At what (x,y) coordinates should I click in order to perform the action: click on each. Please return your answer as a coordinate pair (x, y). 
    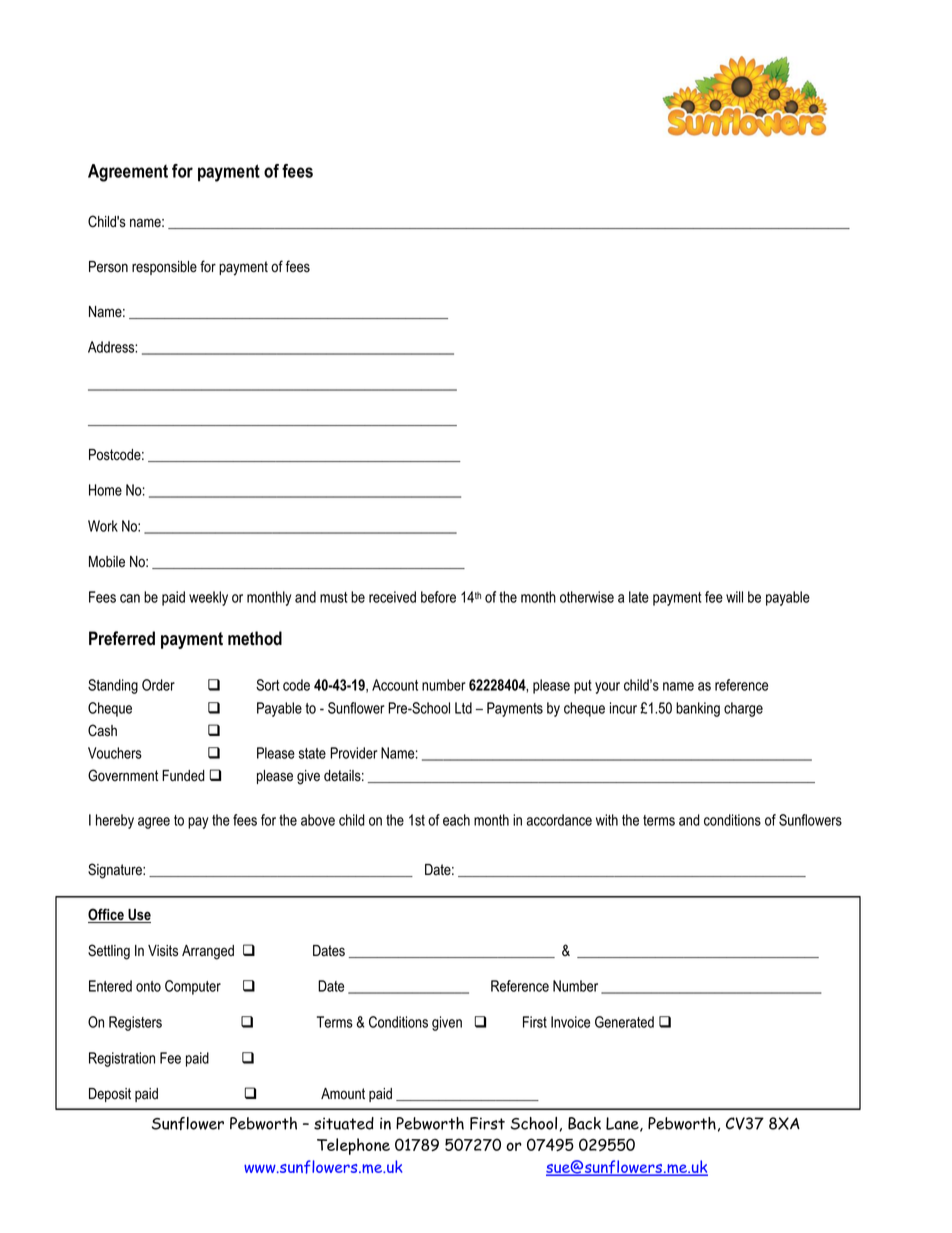
    Looking at the image, I should click on (456, 820).
